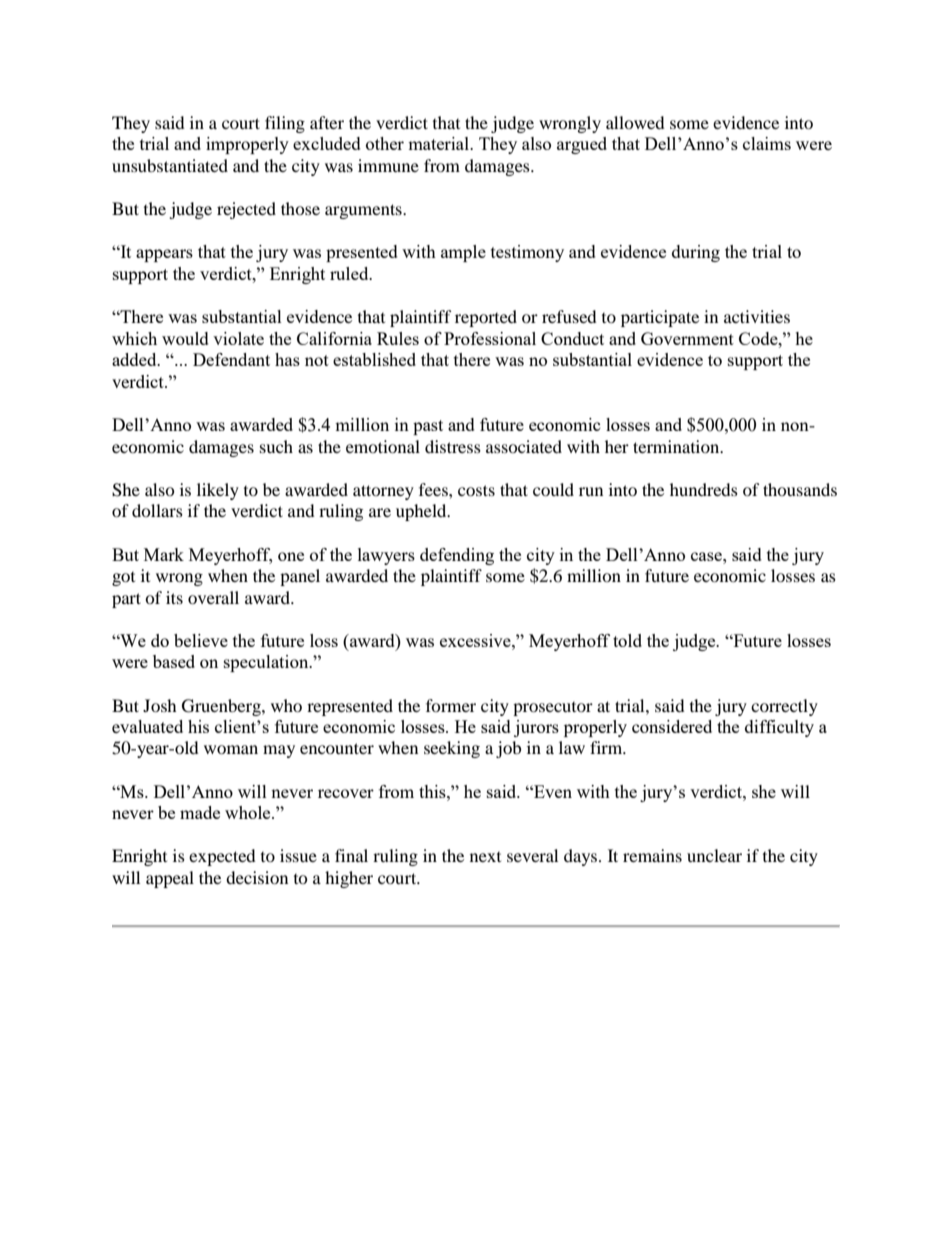 This document has height=1233, width=952. I want to click on Defendant, so click(231, 359).
